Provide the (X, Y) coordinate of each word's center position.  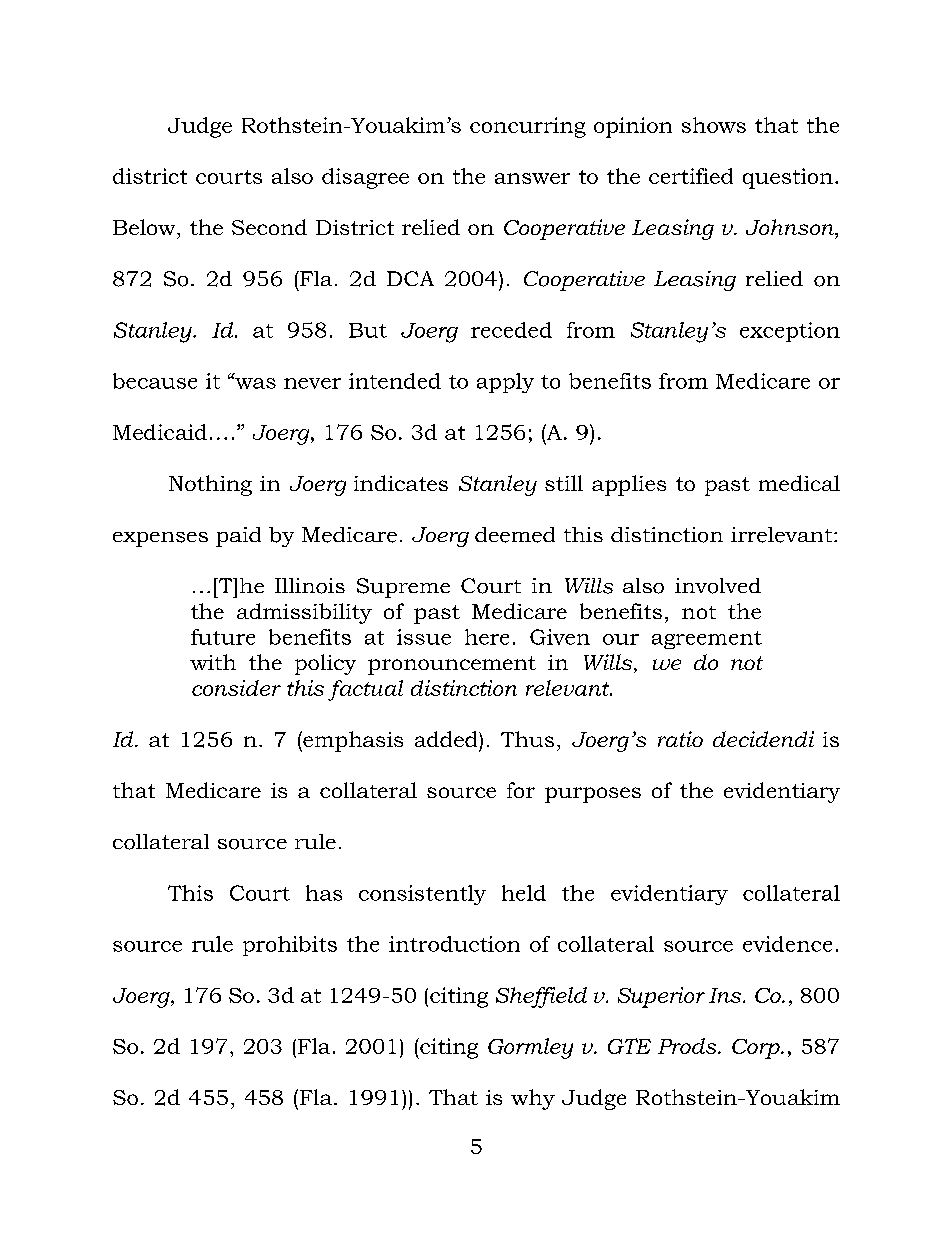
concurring (528, 127)
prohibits (290, 946)
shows (714, 125)
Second (269, 227)
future (223, 637)
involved (718, 586)
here (487, 637)
